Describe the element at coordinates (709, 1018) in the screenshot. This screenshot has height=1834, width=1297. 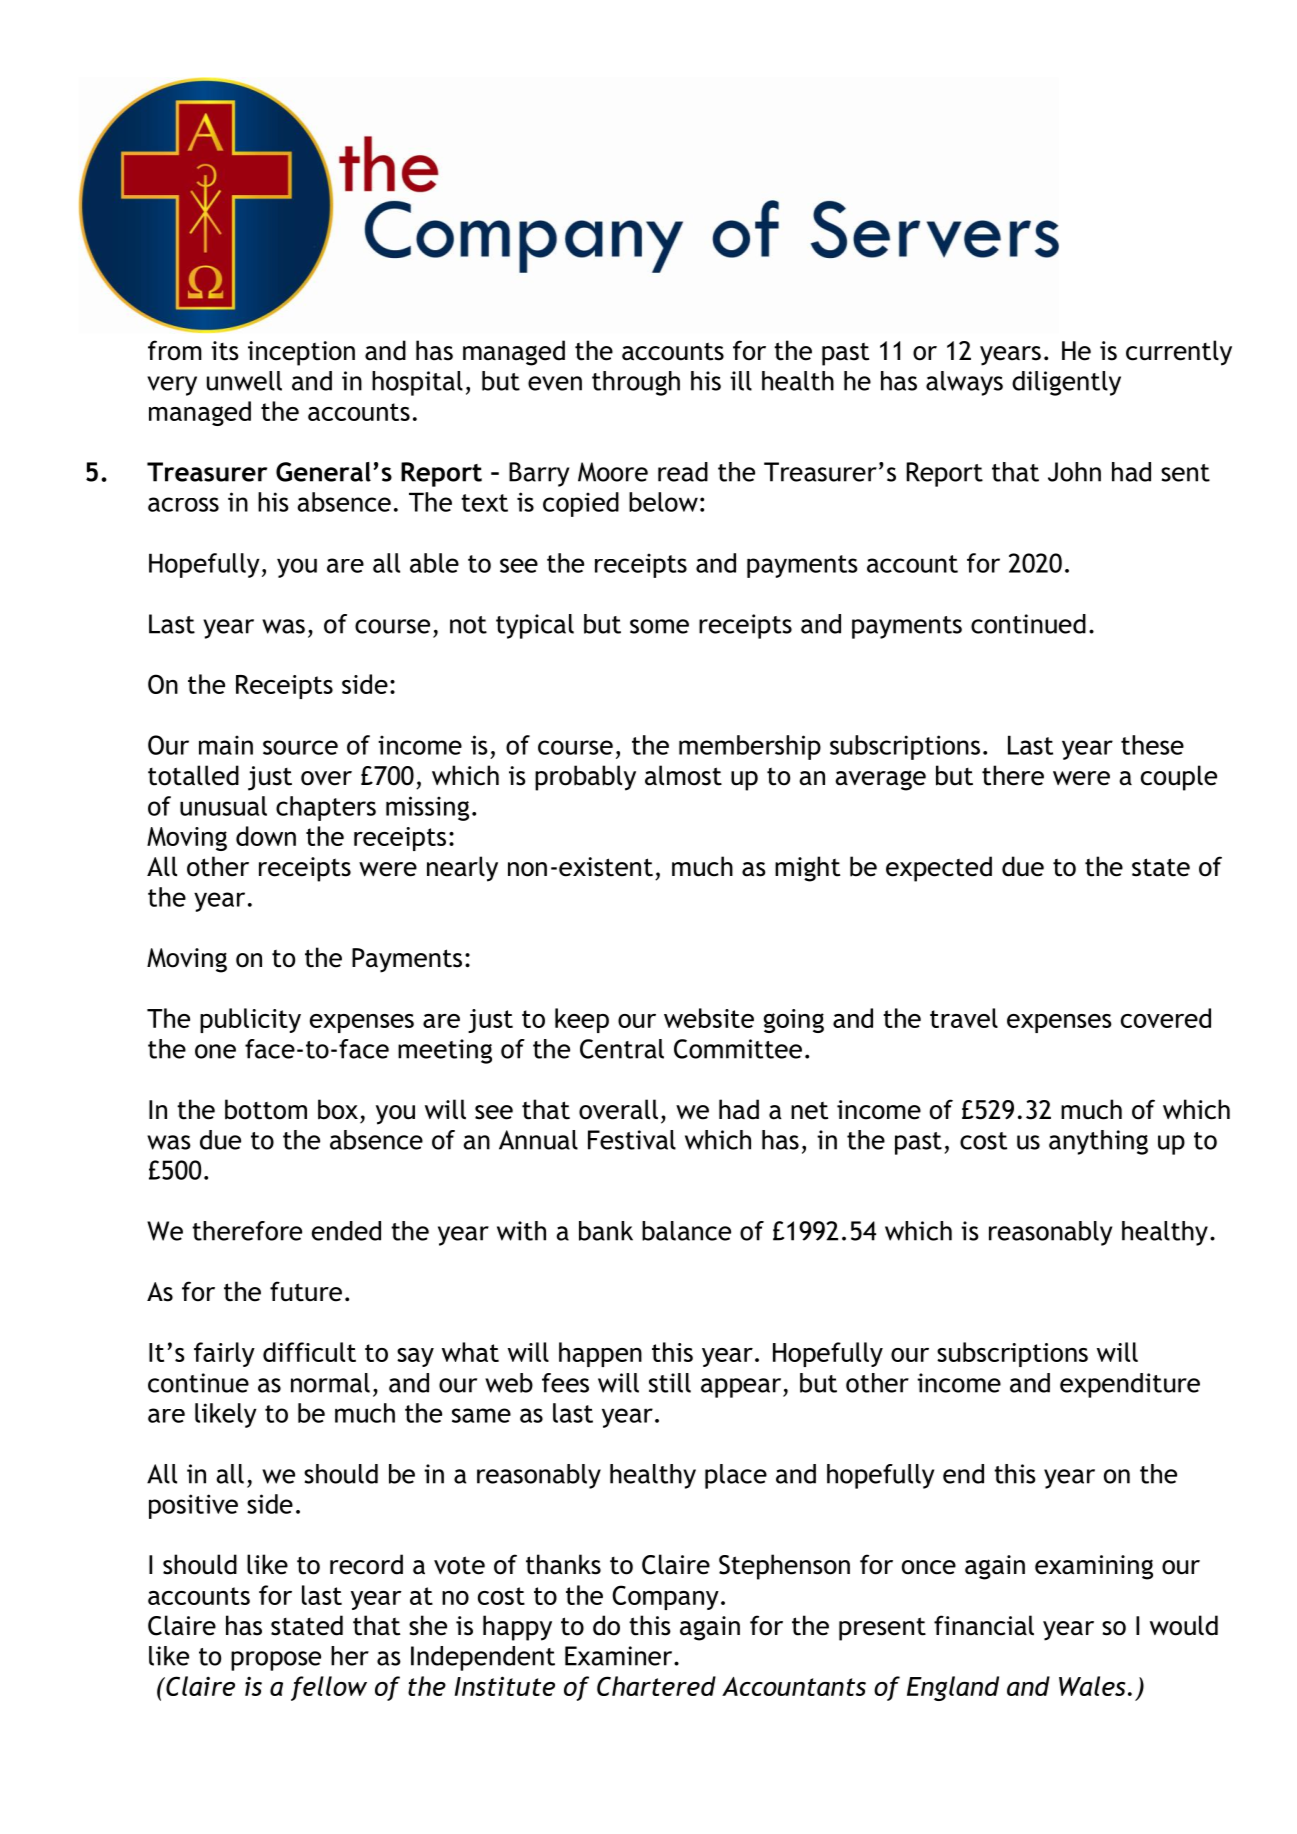
I see `website` at that location.
